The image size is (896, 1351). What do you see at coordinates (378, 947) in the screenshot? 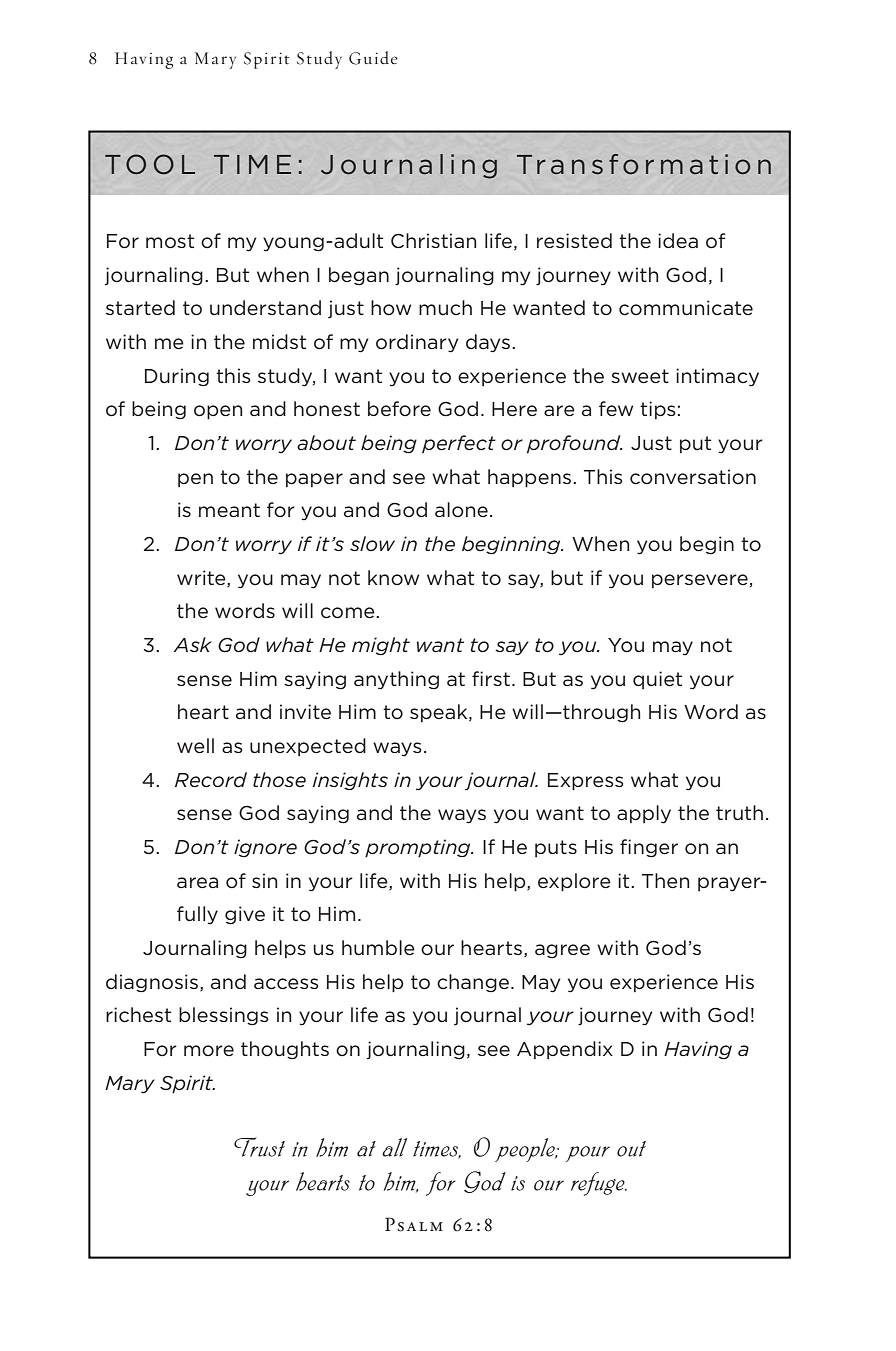
I see `humble` at bounding box center [378, 947].
